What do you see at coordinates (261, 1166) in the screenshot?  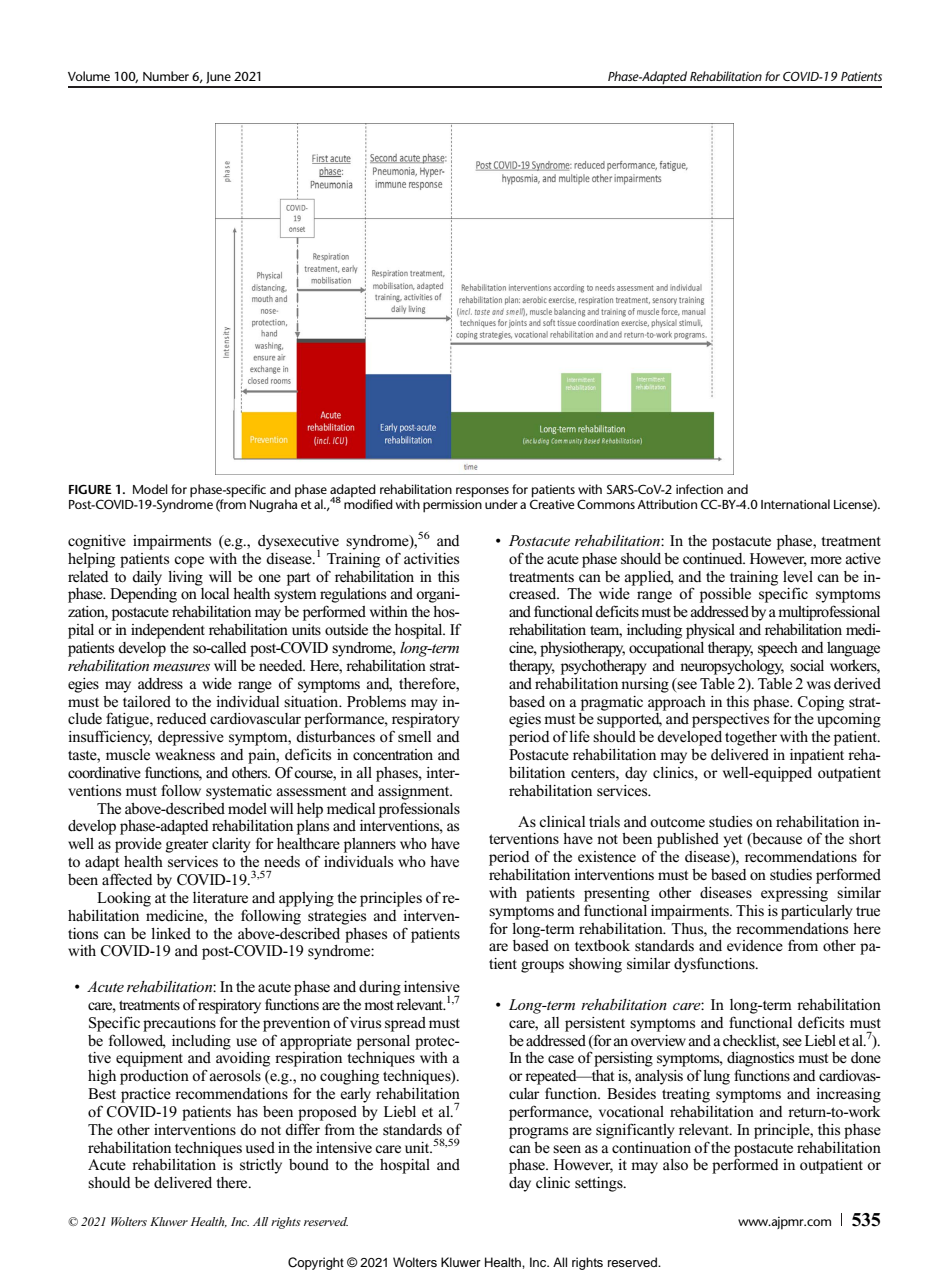 I see `strictly` at bounding box center [261, 1166].
